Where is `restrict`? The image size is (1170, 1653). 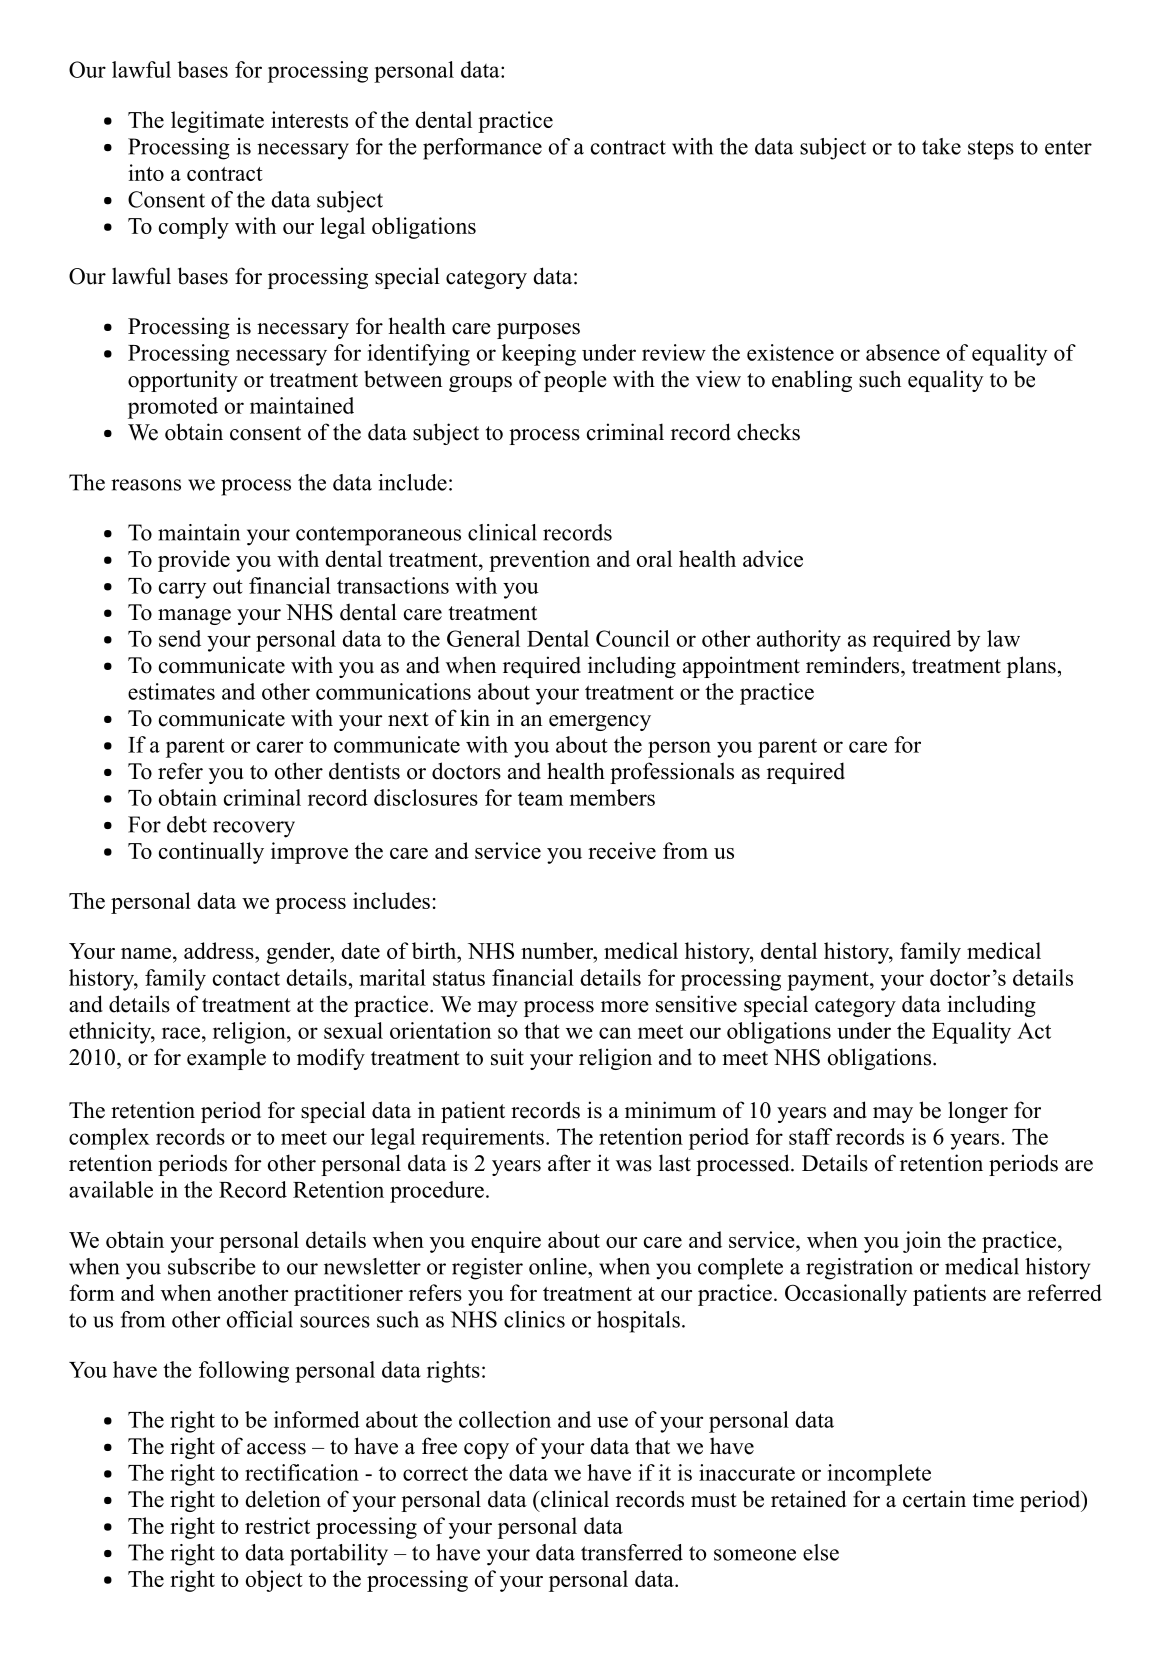
restrict is located at coordinates (277, 1525).
